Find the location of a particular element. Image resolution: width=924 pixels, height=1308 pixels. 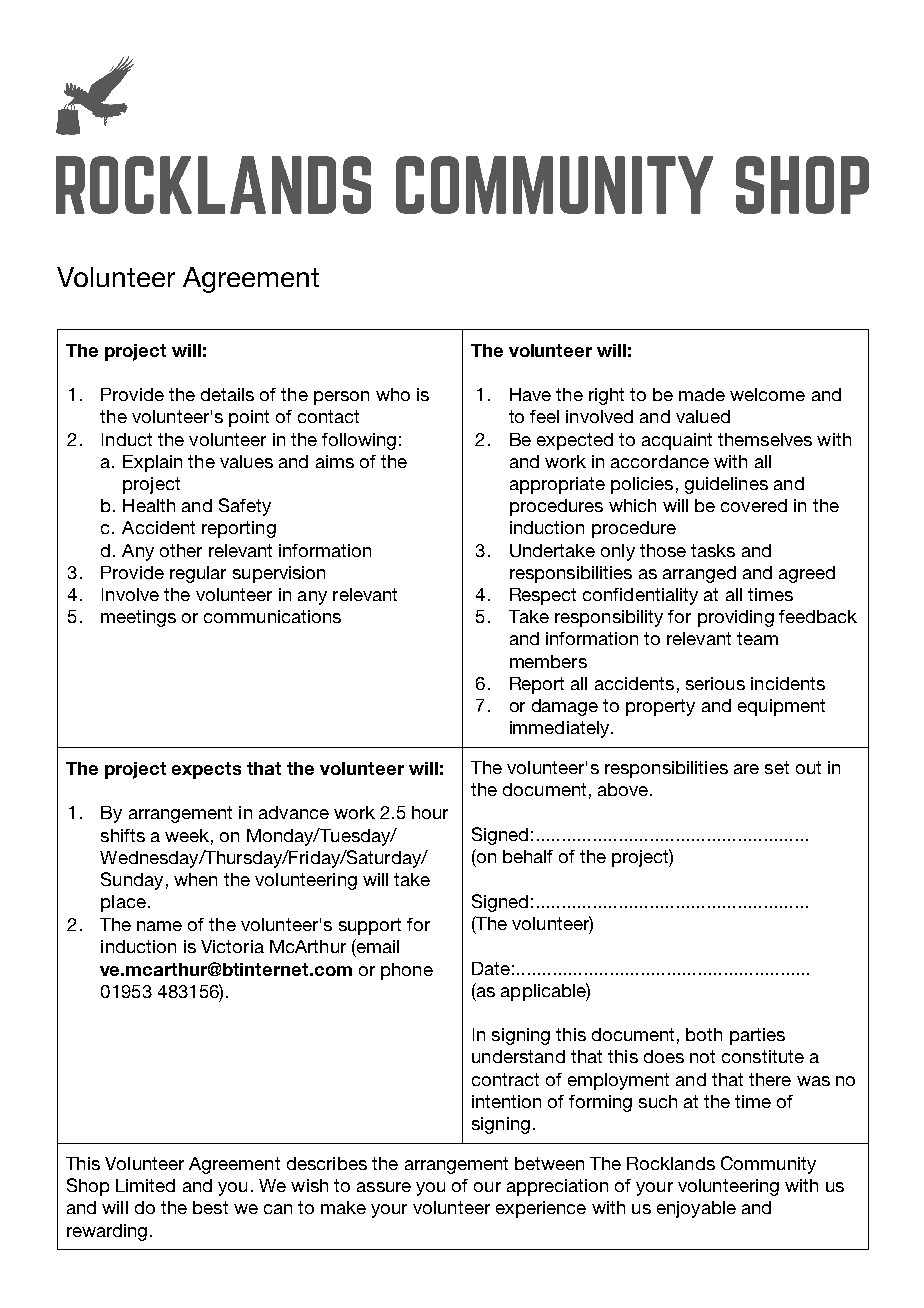

valued is located at coordinates (703, 416).
